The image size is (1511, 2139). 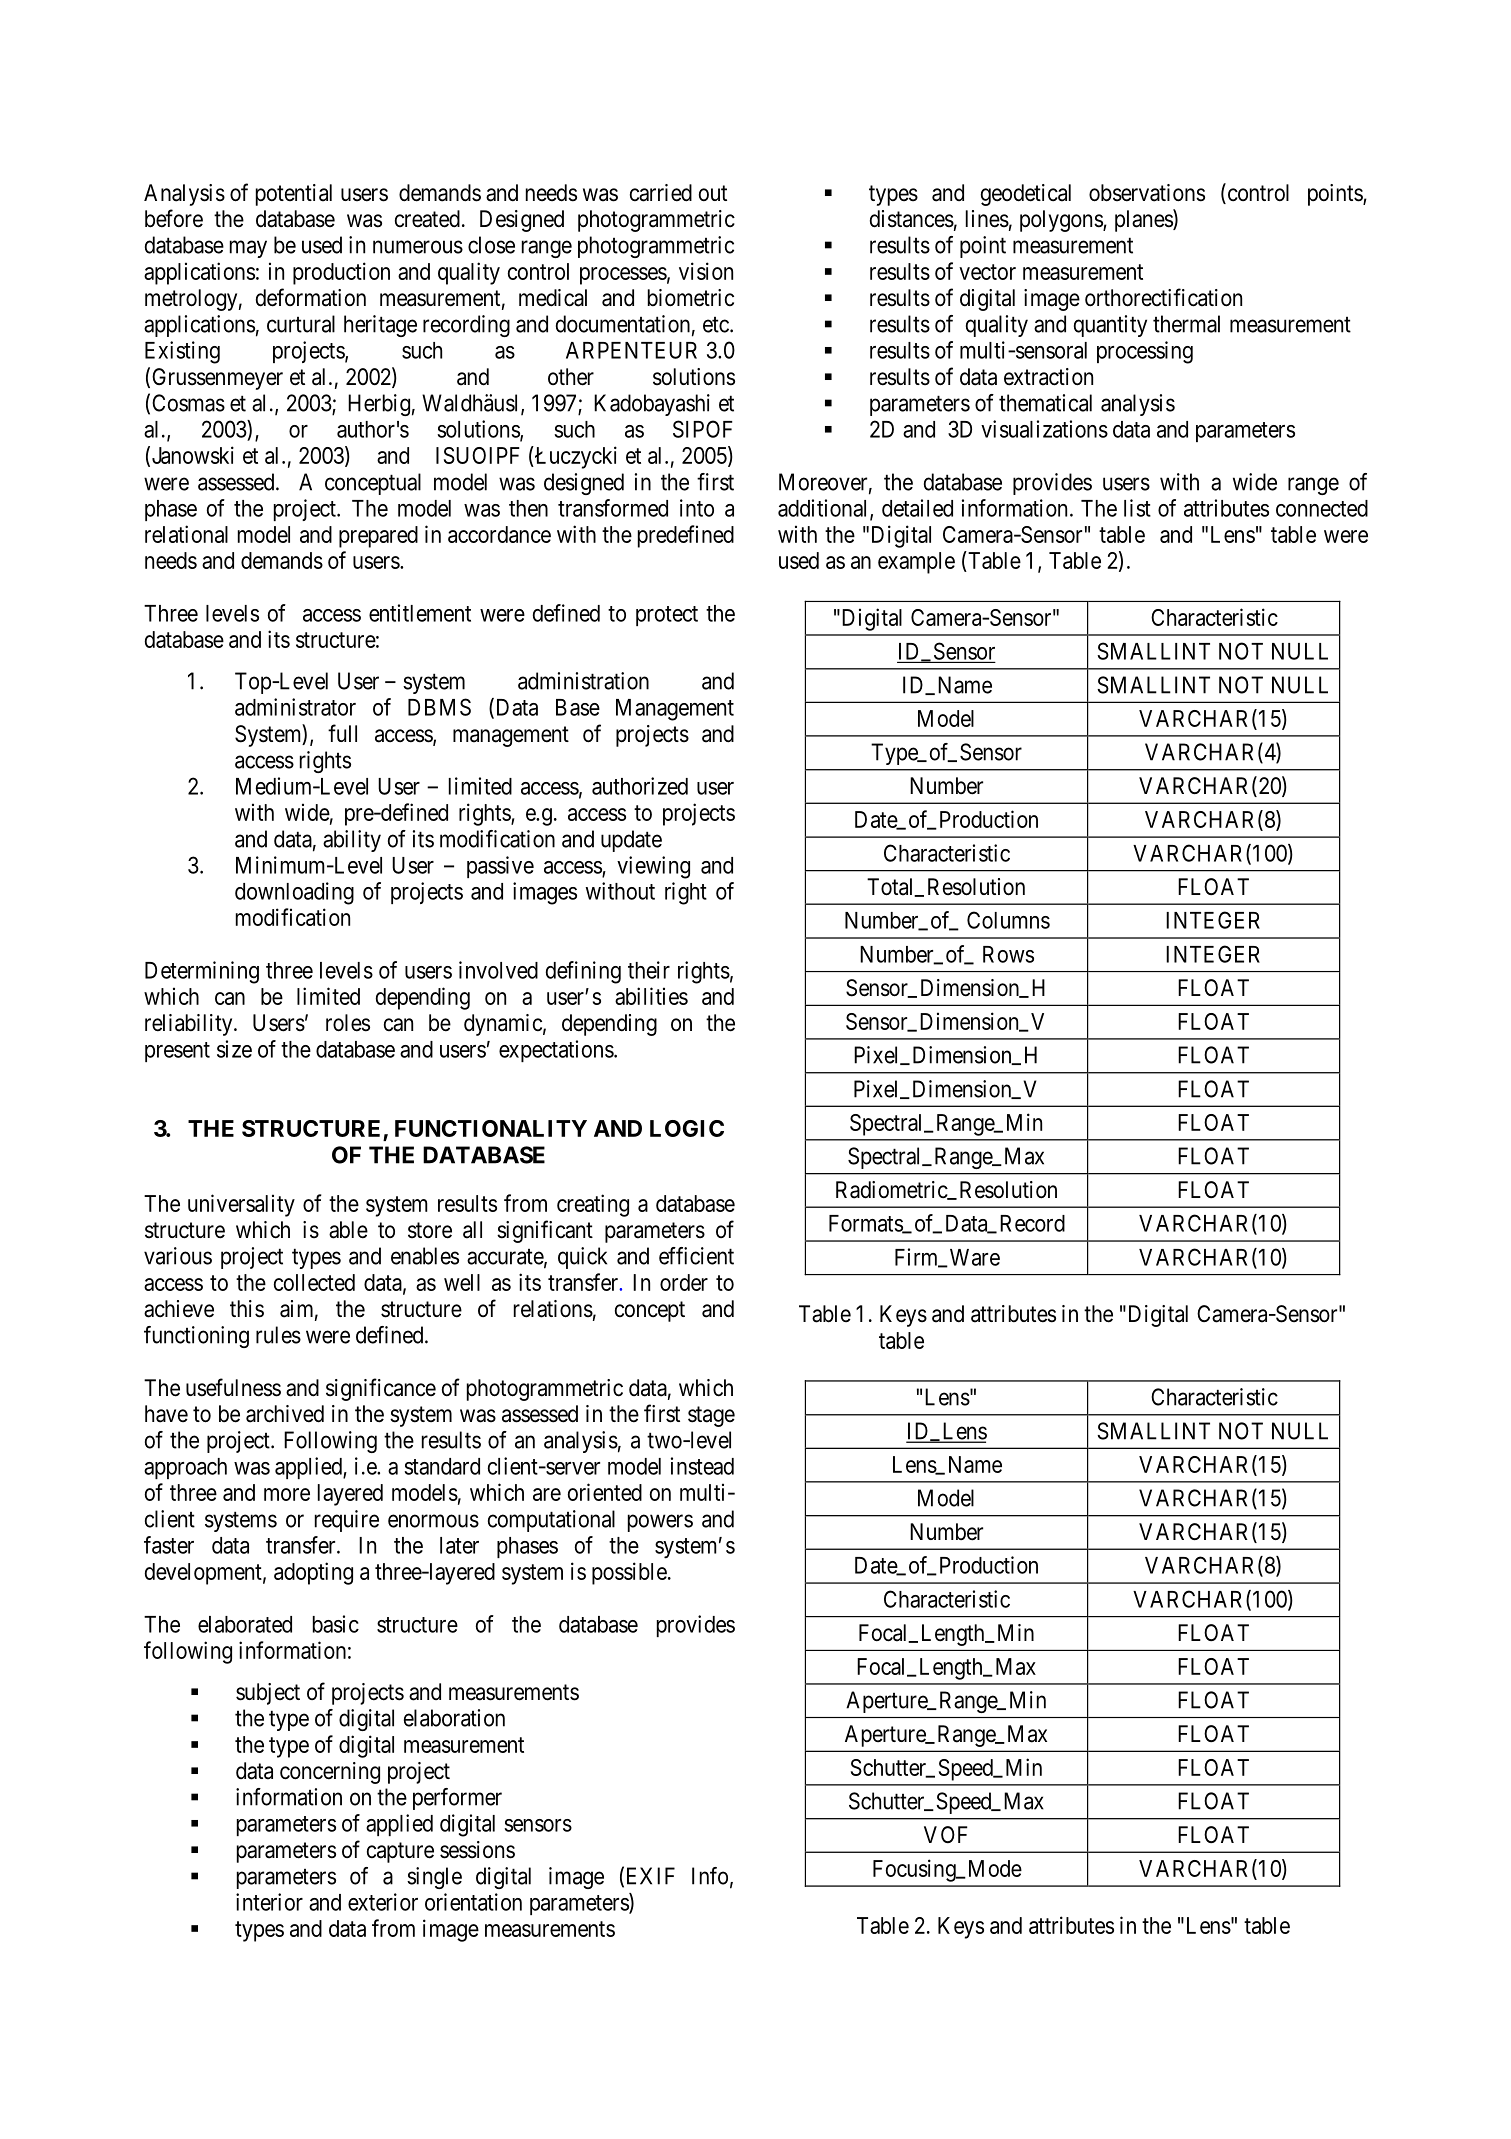 What do you see at coordinates (687, 1128) in the document?
I see `LOGIC` at bounding box center [687, 1128].
